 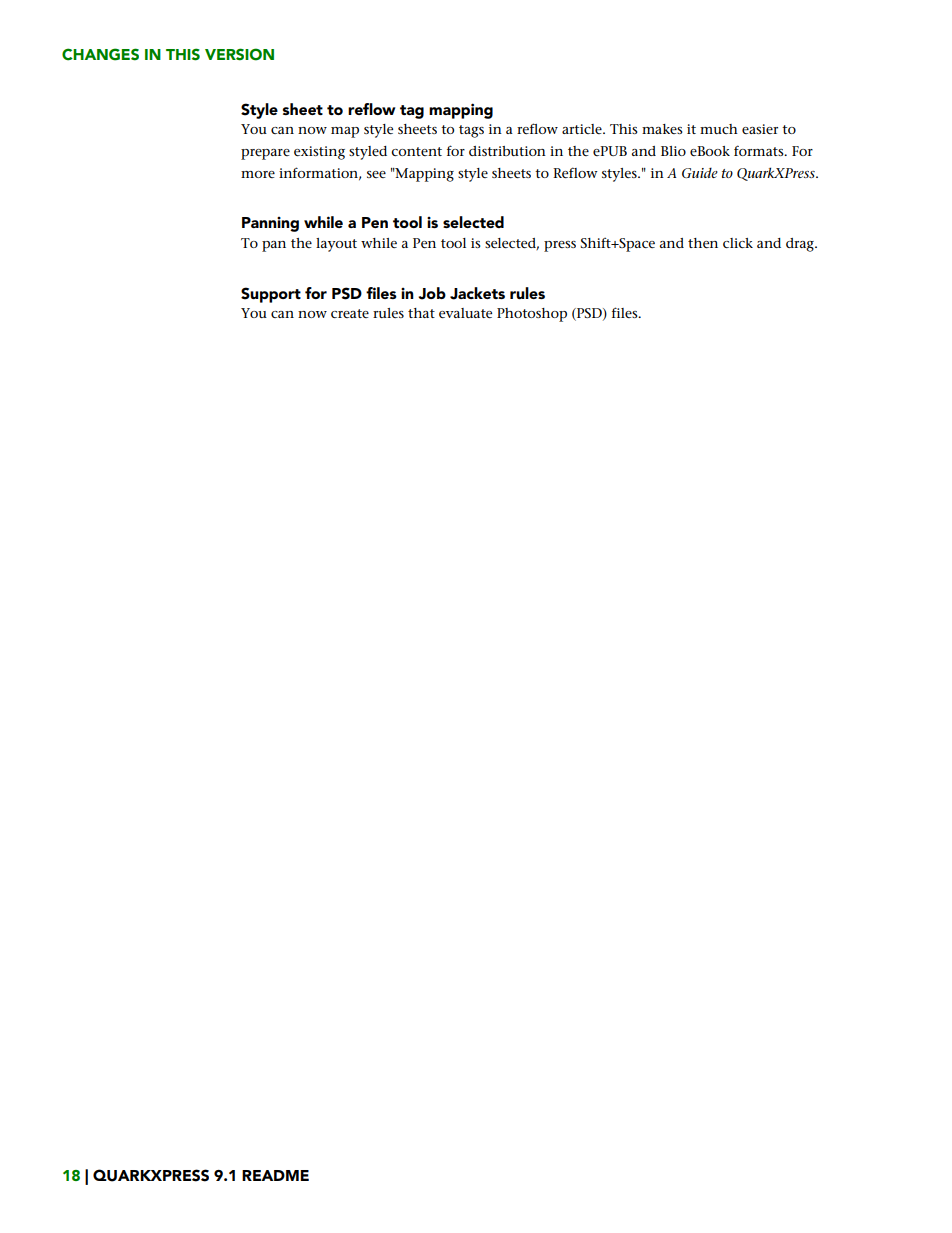 What do you see at coordinates (471, 131) in the screenshot?
I see `tags` at bounding box center [471, 131].
